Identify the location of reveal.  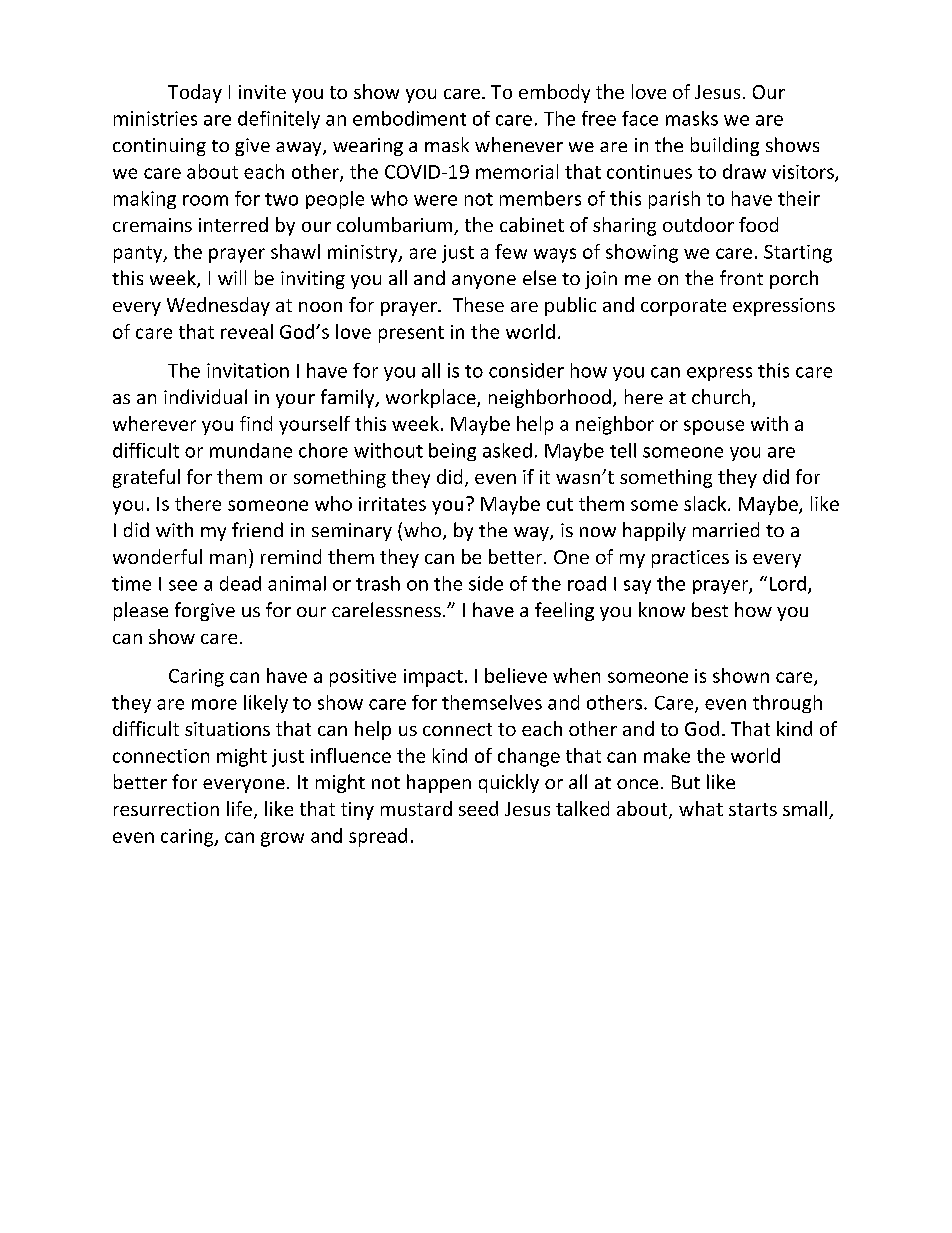
(247, 331).
